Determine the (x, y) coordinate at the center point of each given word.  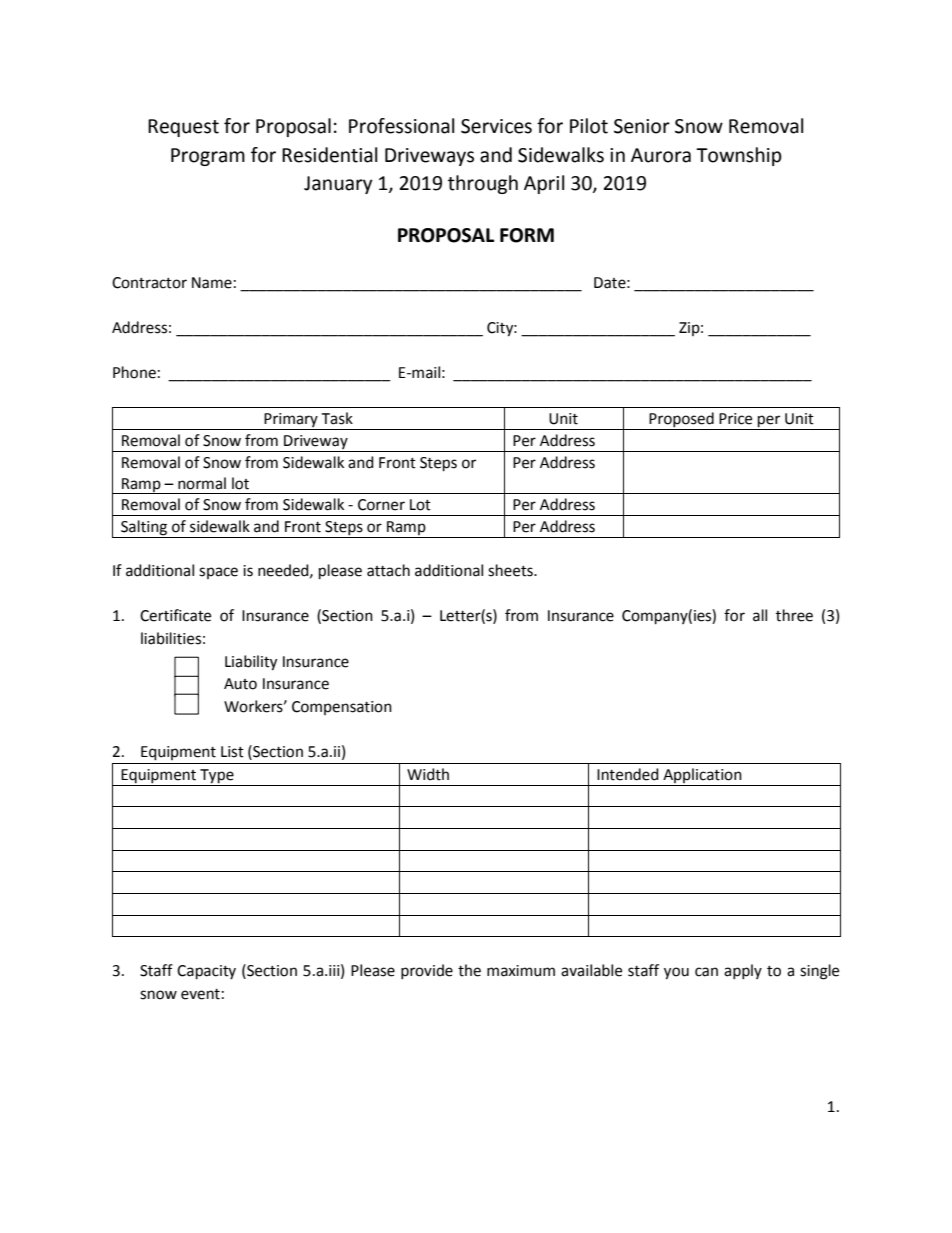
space (218, 573)
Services (496, 126)
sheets (511, 570)
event (200, 994)
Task (337, 418)
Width (428, 774)
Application (702, 777)
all (760, 615)
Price (735, 419)
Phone (134, 372)
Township (739, 156)
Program (208, 157)
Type (217, 777)
